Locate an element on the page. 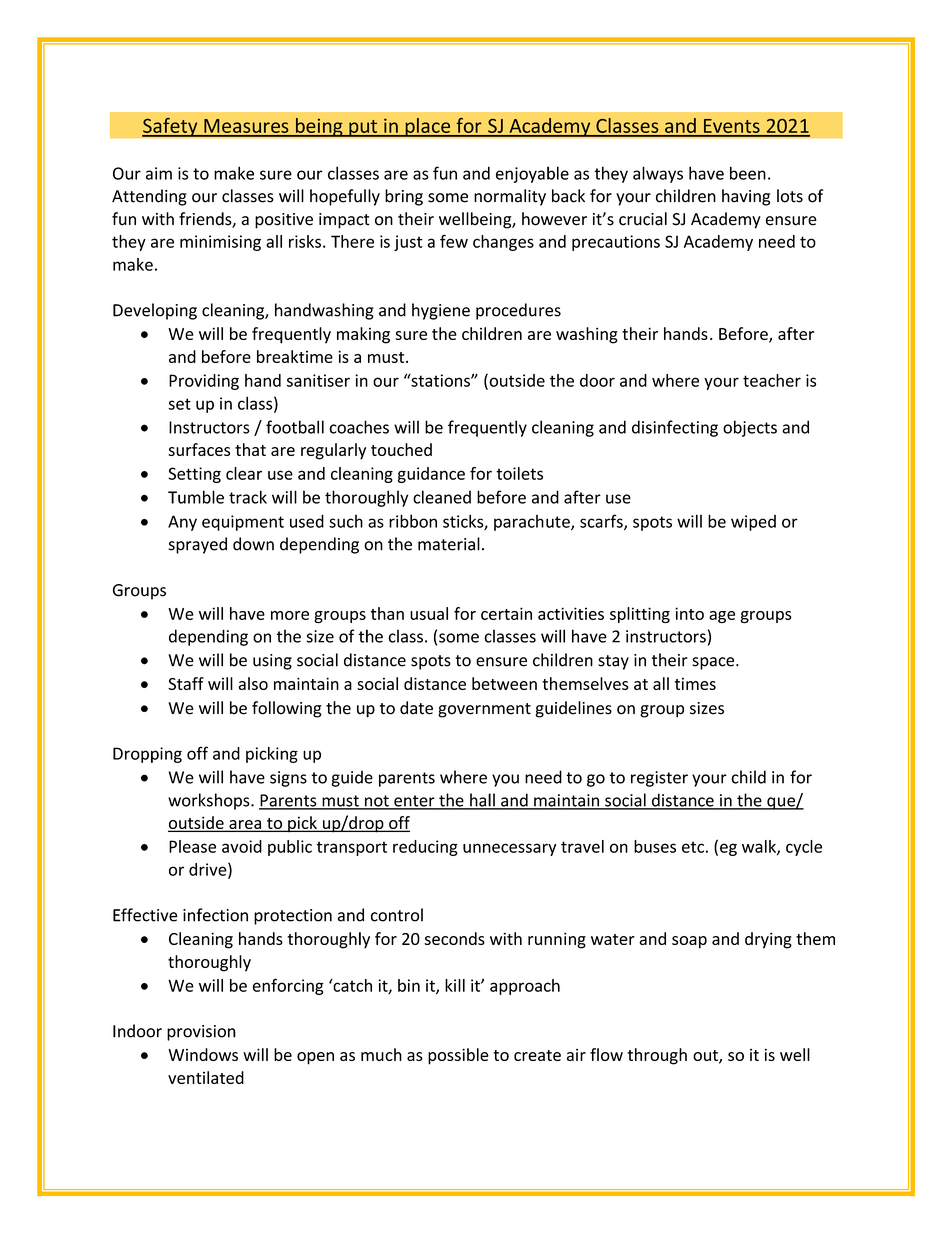  more is located at coordinates (290, 615).
